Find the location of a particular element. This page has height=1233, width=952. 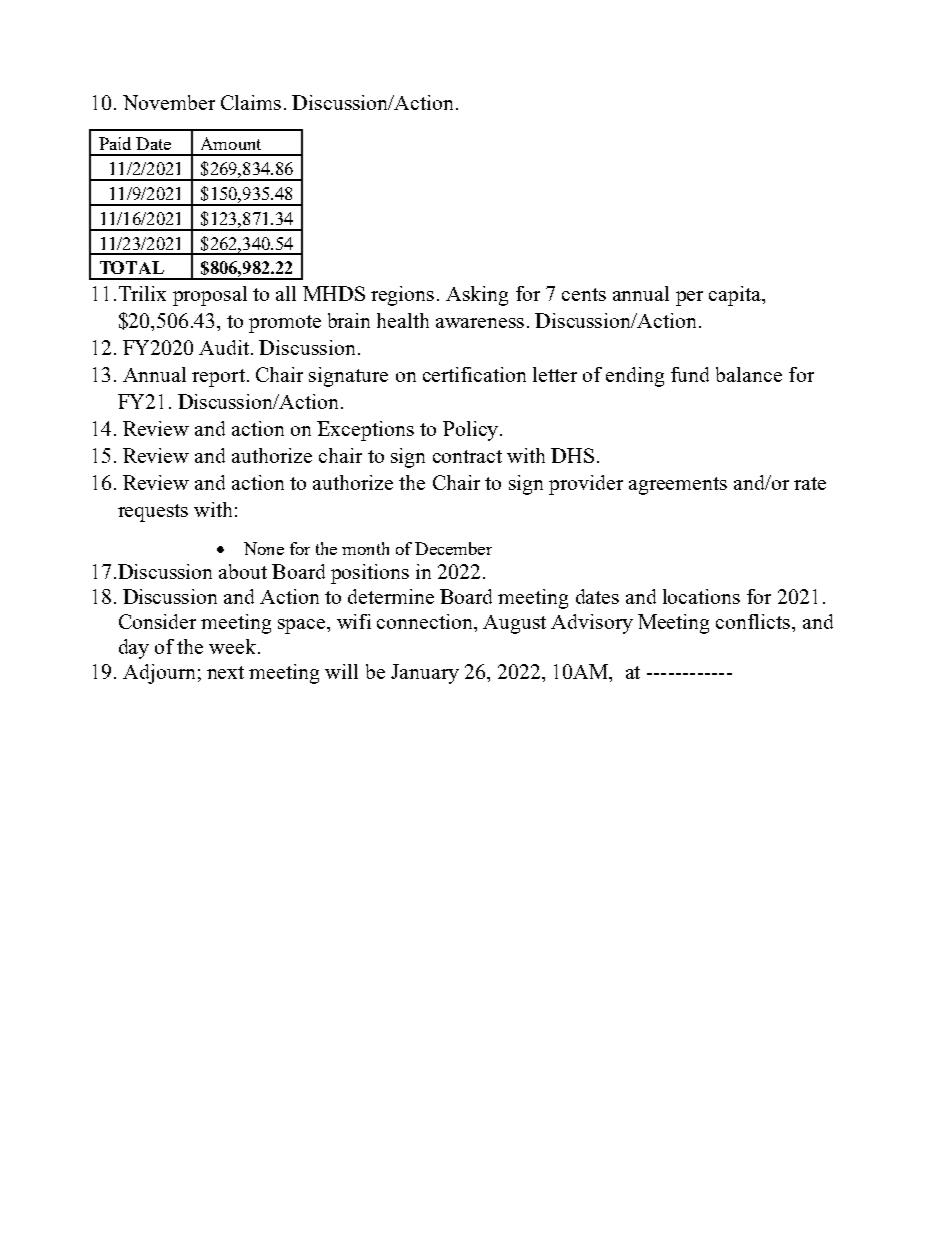

November is located at coordinates (169, 102).
